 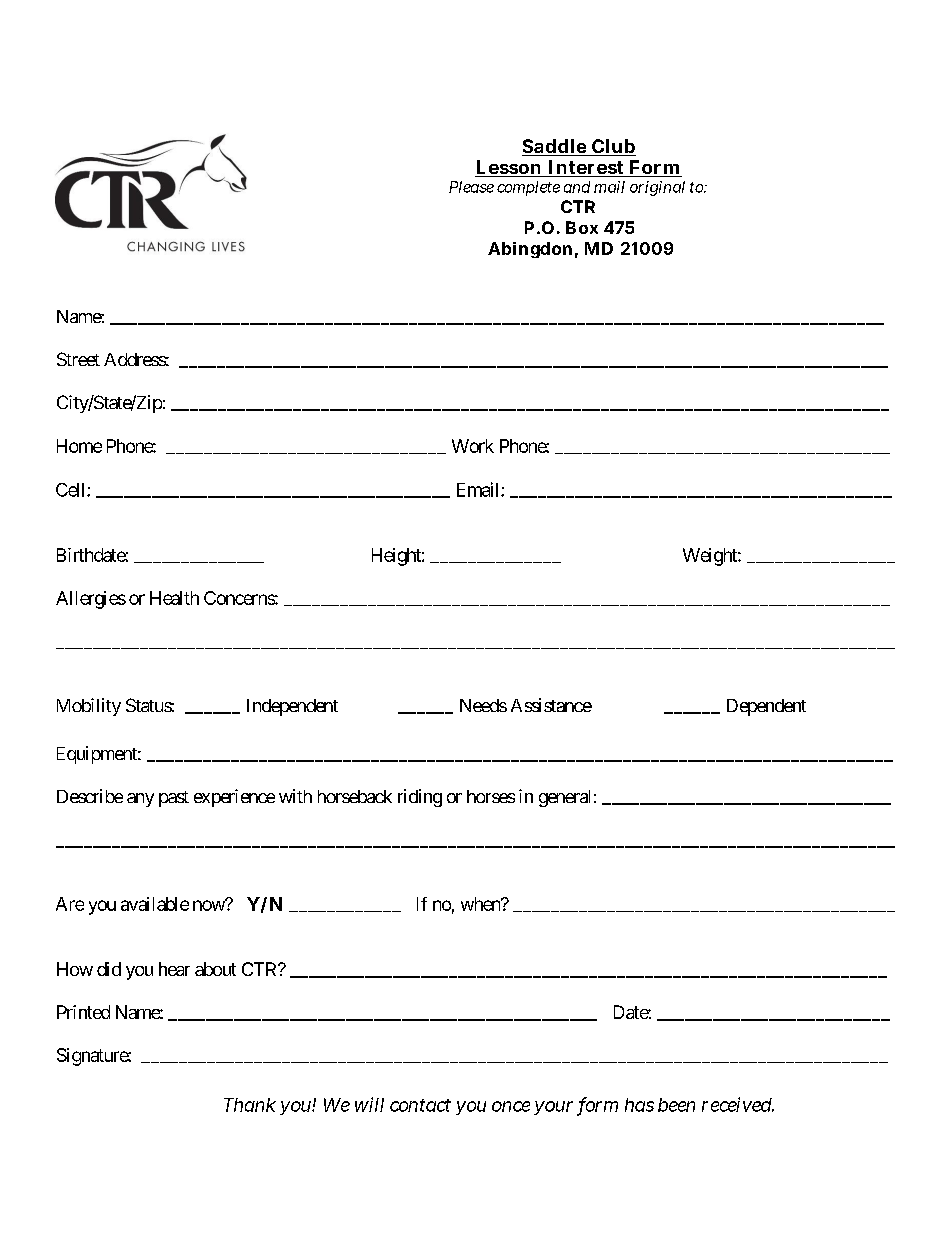 I want to click on Health, so click(x=174, y=598).
